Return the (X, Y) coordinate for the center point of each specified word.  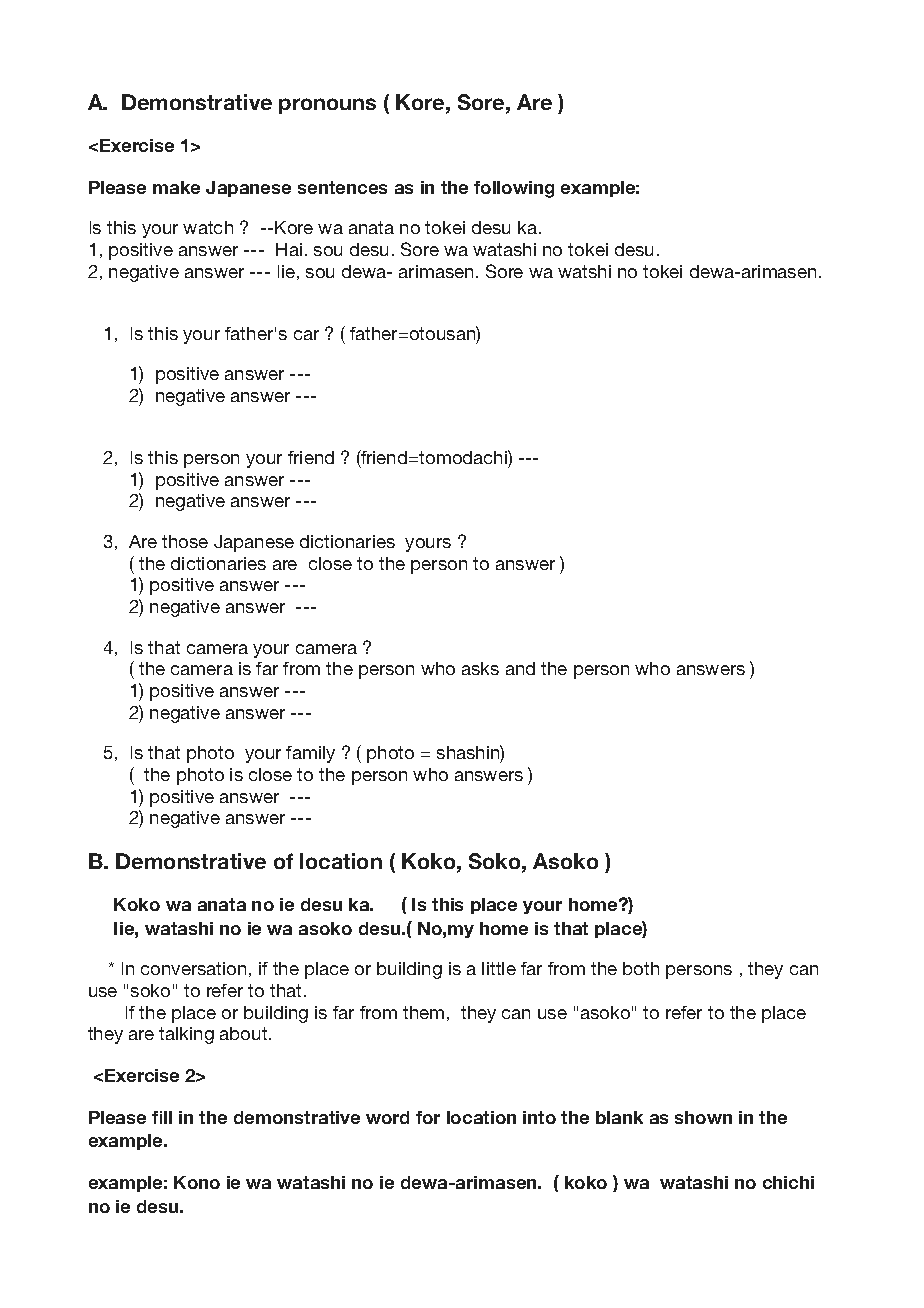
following (514, 189)
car (306, 335)
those (185, 541)
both (641, 968)
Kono (197, 1182)
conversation (193, 968)
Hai (289, 249)
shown (703, 1117)
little (499, 968)
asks (480, 668)
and (520, 668)
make (176, 187)
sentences (342, 187)
